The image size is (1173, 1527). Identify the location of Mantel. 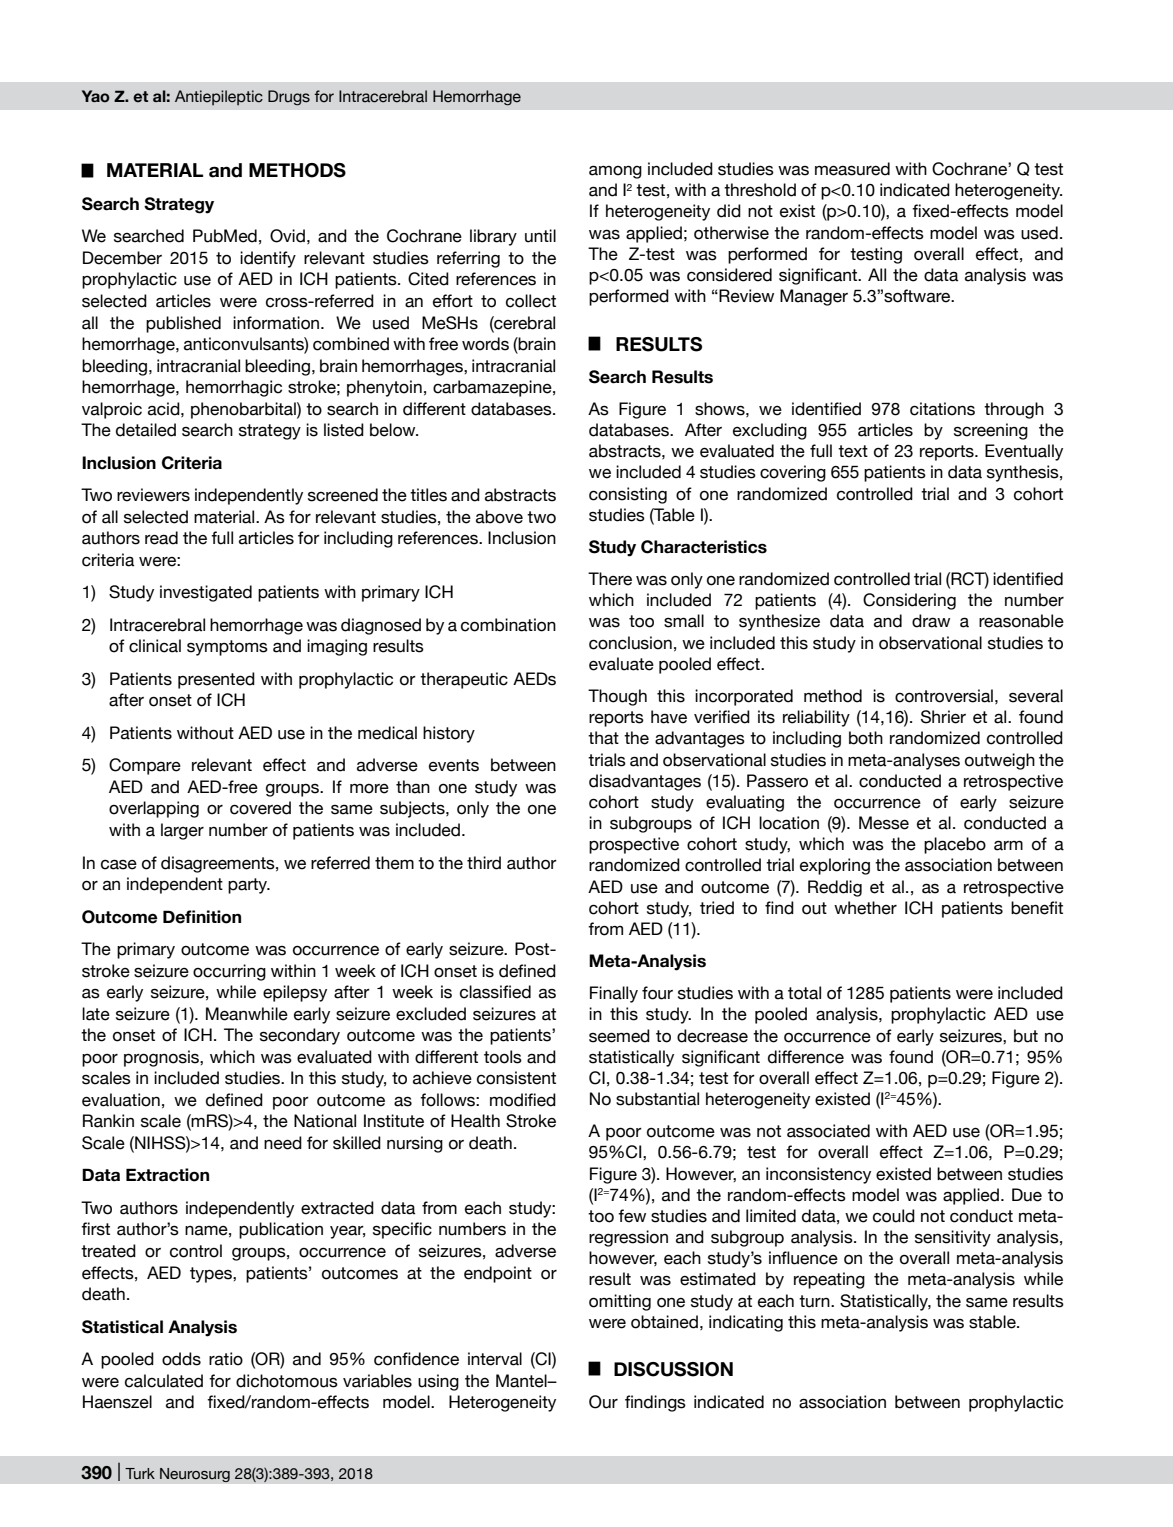
(522, 1381).
